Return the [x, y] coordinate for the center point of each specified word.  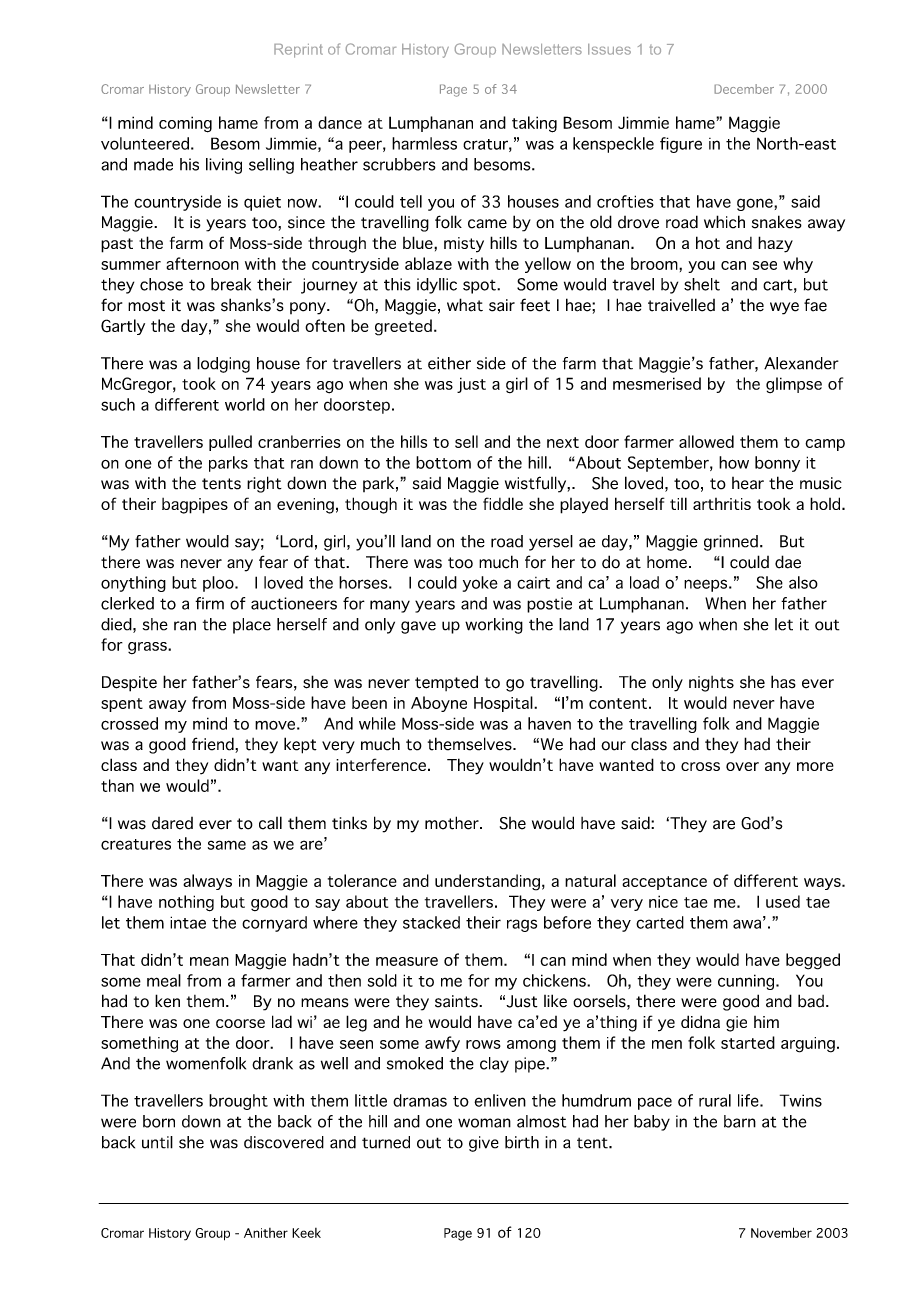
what [465, 305]
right [264, 484]
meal [164, 980]
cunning [747, 982]
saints [457, 1001]
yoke [480, 584]
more [815, 766]
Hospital [504, 704]
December [744, 89]
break [231, 284]
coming [185, 124]
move [275, 725]
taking [534, 124]
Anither [266, 1233]
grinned [731, 543]
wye [784, 308]
